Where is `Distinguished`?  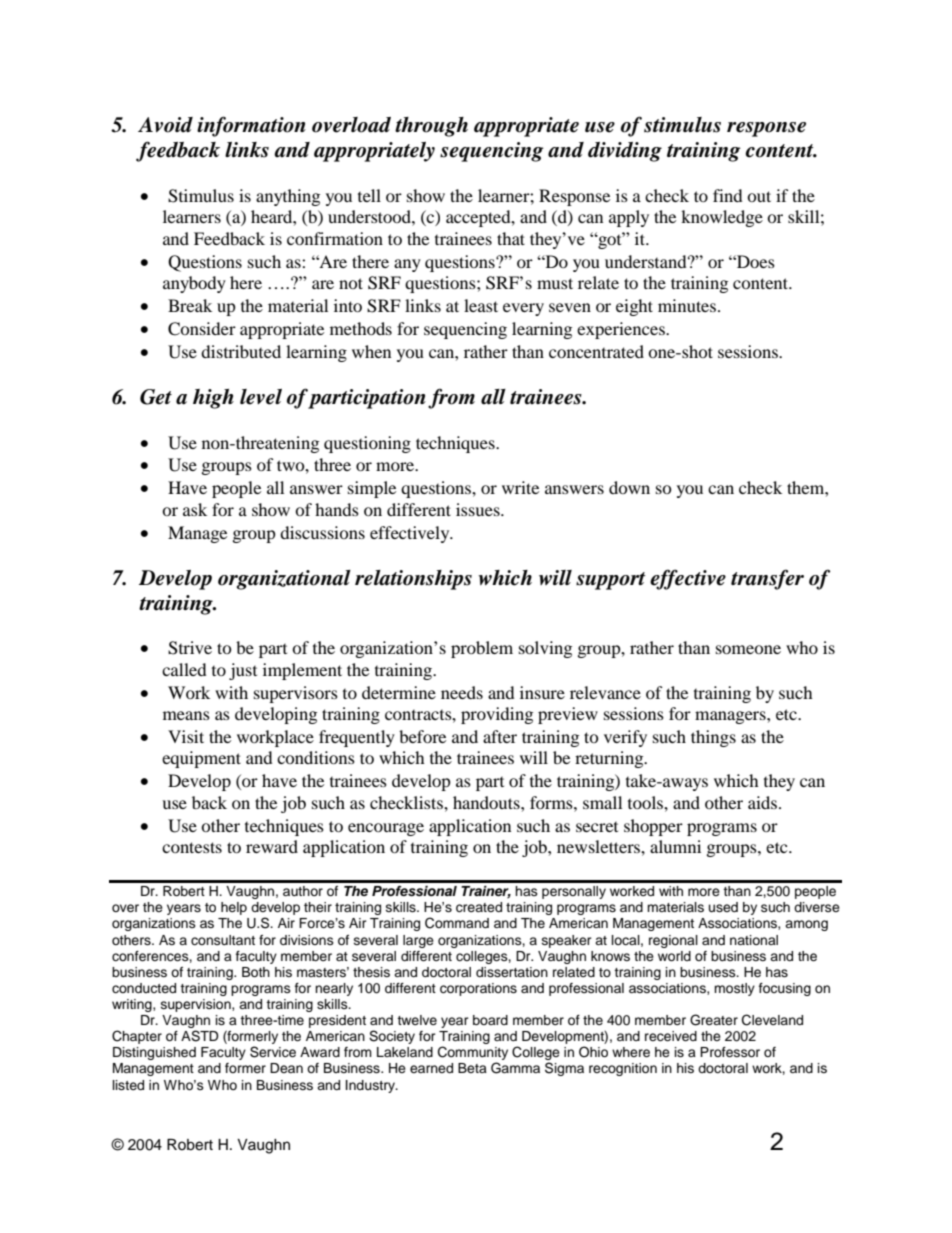 Distinguished is located at coordinates (154, 1053).
